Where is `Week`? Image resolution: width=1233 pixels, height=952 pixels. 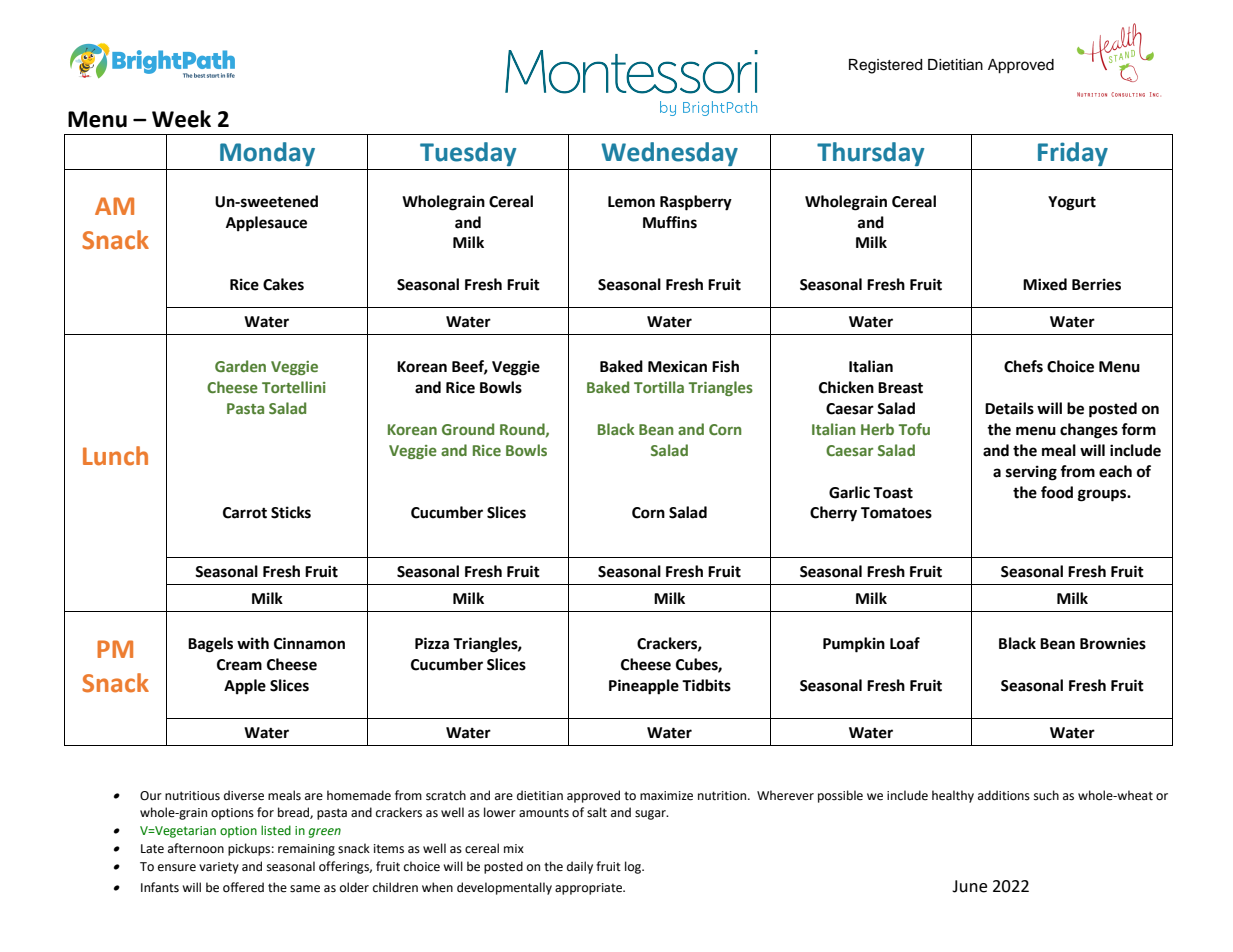 Week is located at coordinates (181, 119).
